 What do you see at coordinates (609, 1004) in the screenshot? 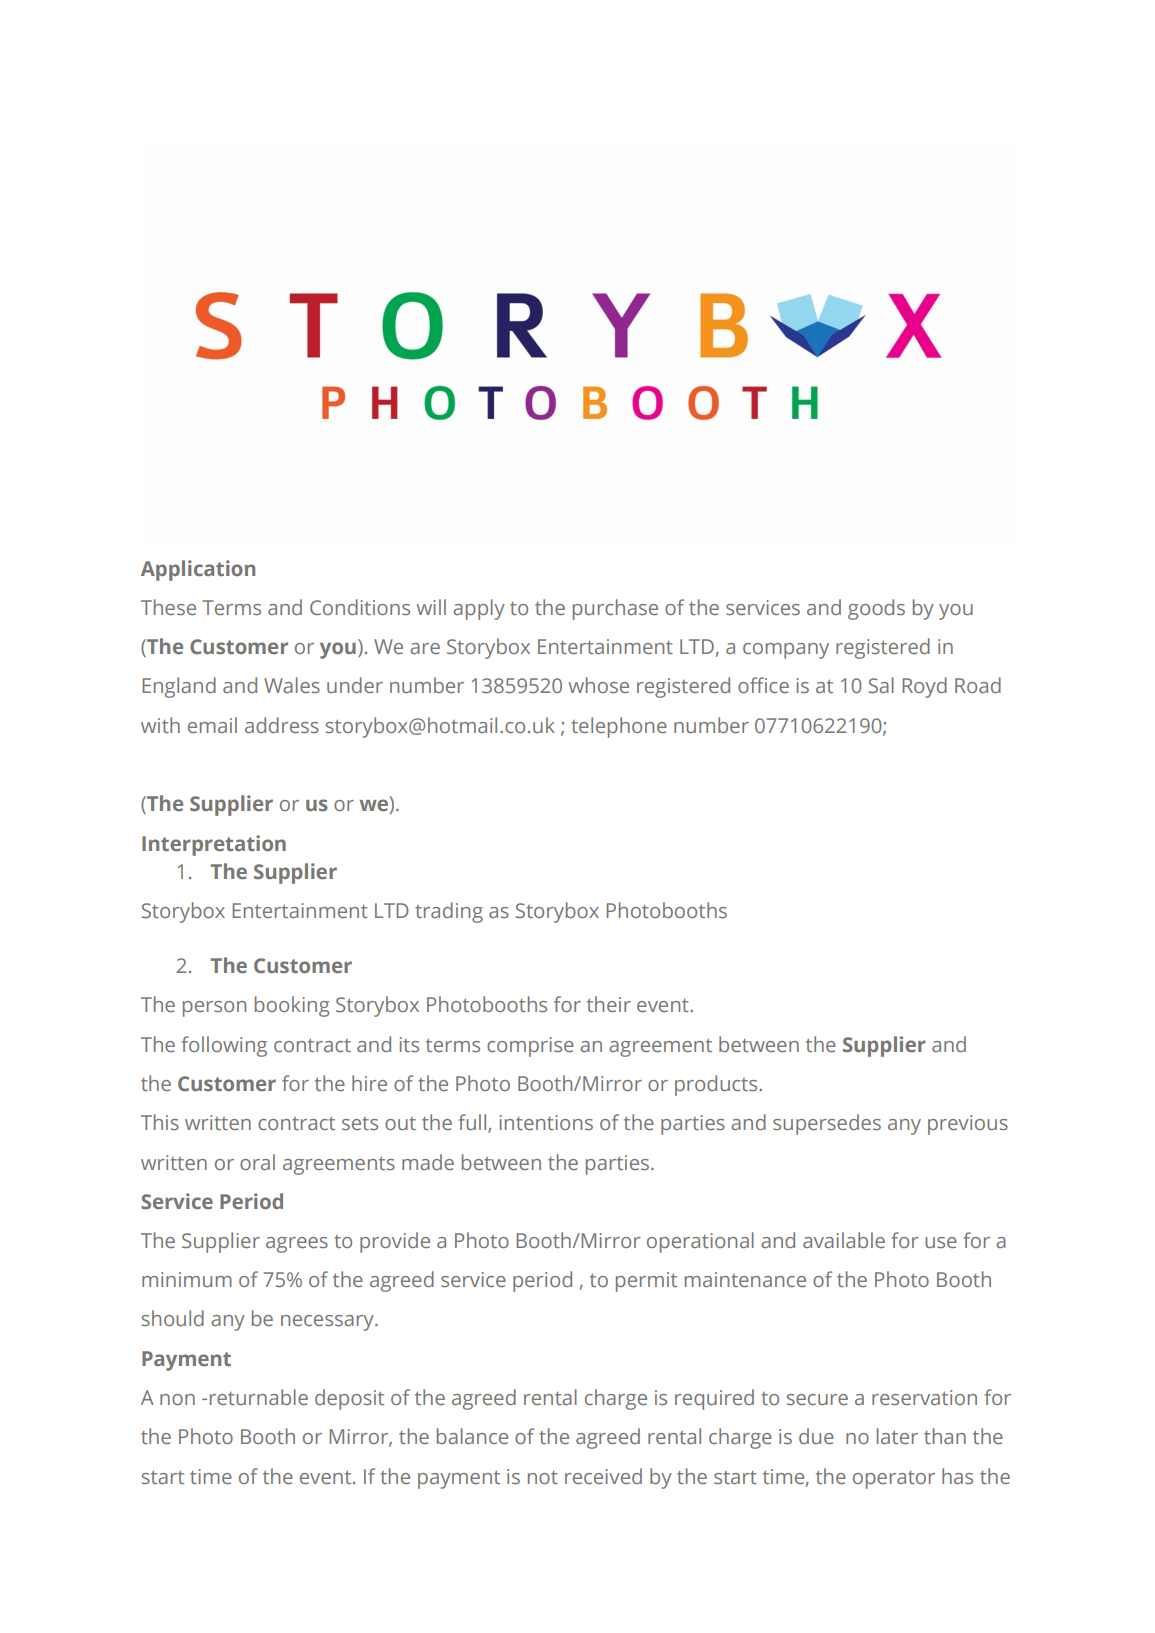
I see `their` at bounding box center [609, 1004].
